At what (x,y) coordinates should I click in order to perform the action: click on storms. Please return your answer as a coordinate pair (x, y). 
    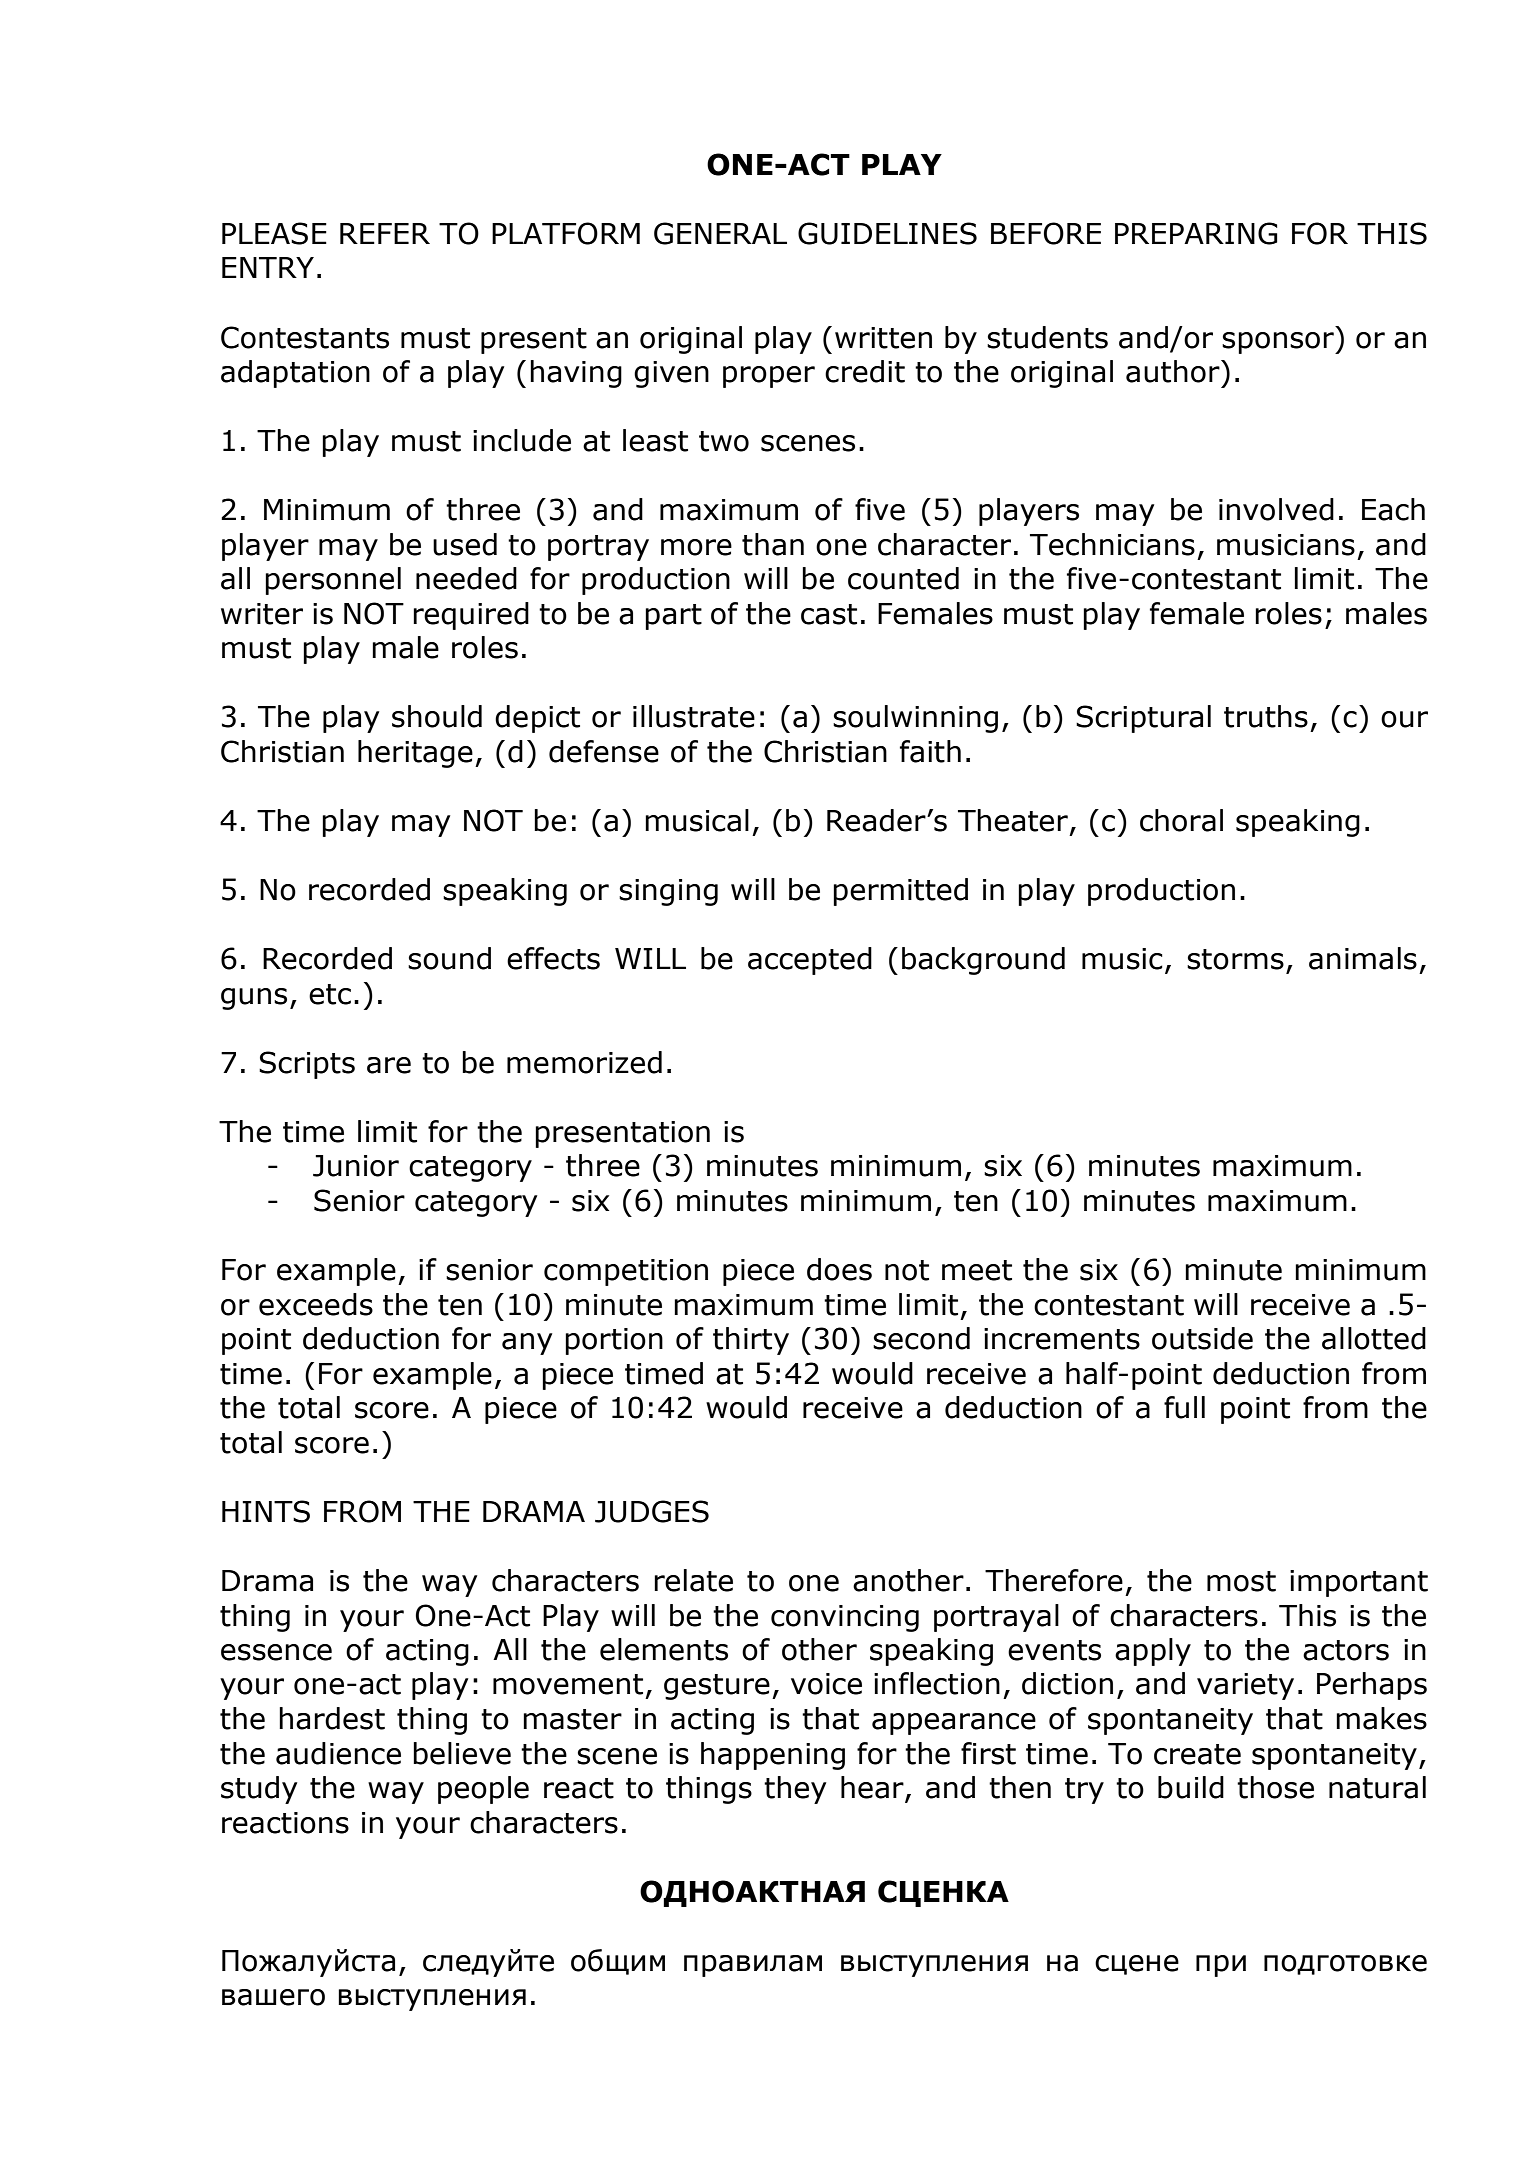
    Looking at the image, I should click on (1235, 959).
